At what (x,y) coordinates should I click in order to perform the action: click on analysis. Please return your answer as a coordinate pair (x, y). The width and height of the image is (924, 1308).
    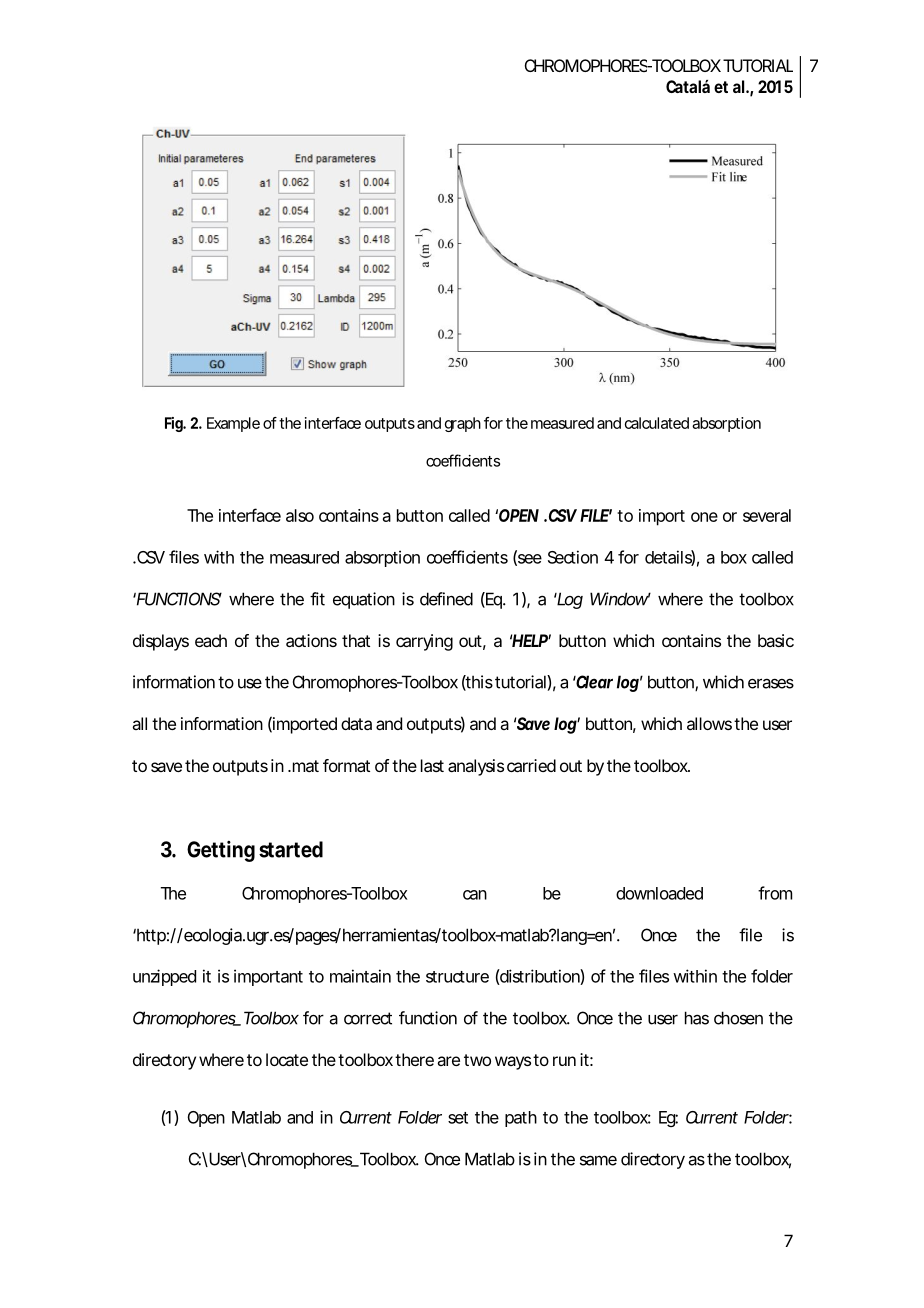
    Looking at the image, I should click on (476, 767).
